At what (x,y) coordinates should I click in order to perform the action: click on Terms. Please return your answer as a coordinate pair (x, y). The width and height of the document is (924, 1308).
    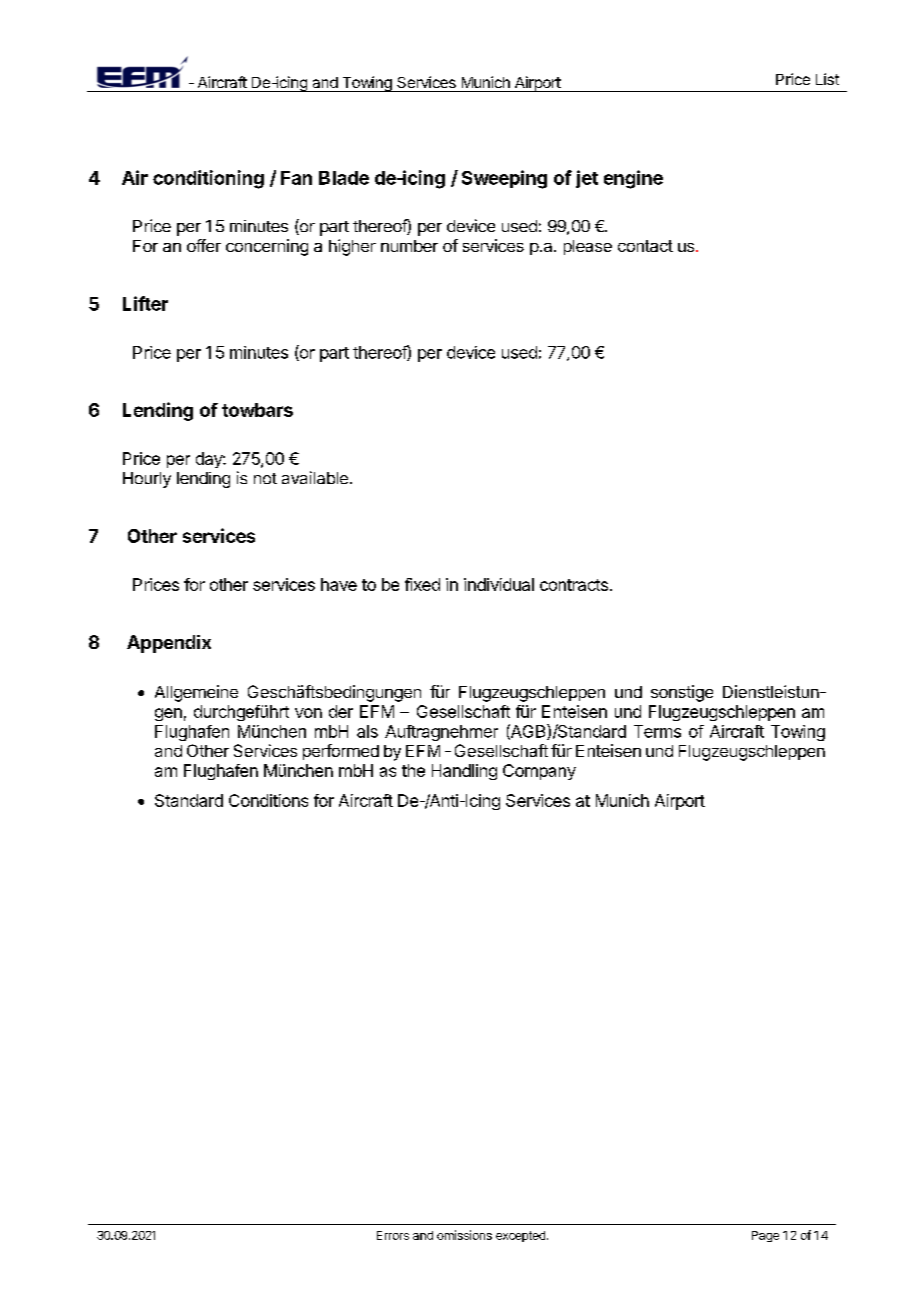
    Looking at the image, I should click on (657, 731).
